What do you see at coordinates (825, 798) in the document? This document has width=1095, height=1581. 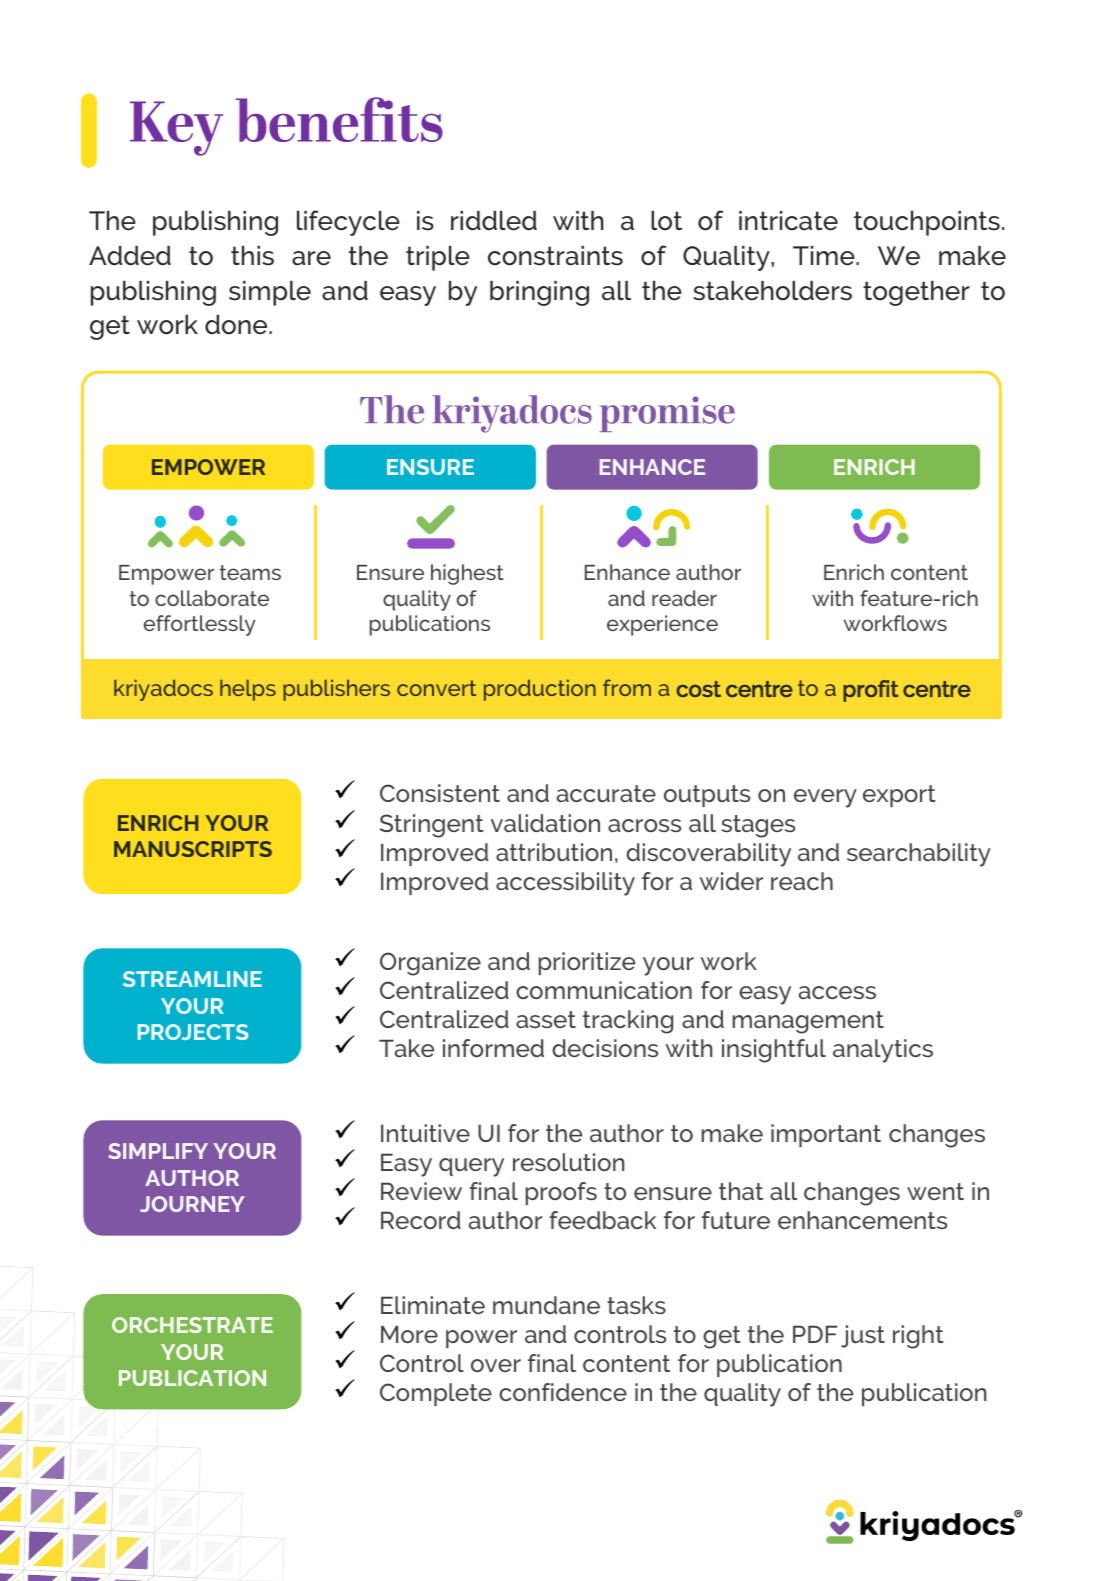 I see `every` at bounding box center [825, 798].
